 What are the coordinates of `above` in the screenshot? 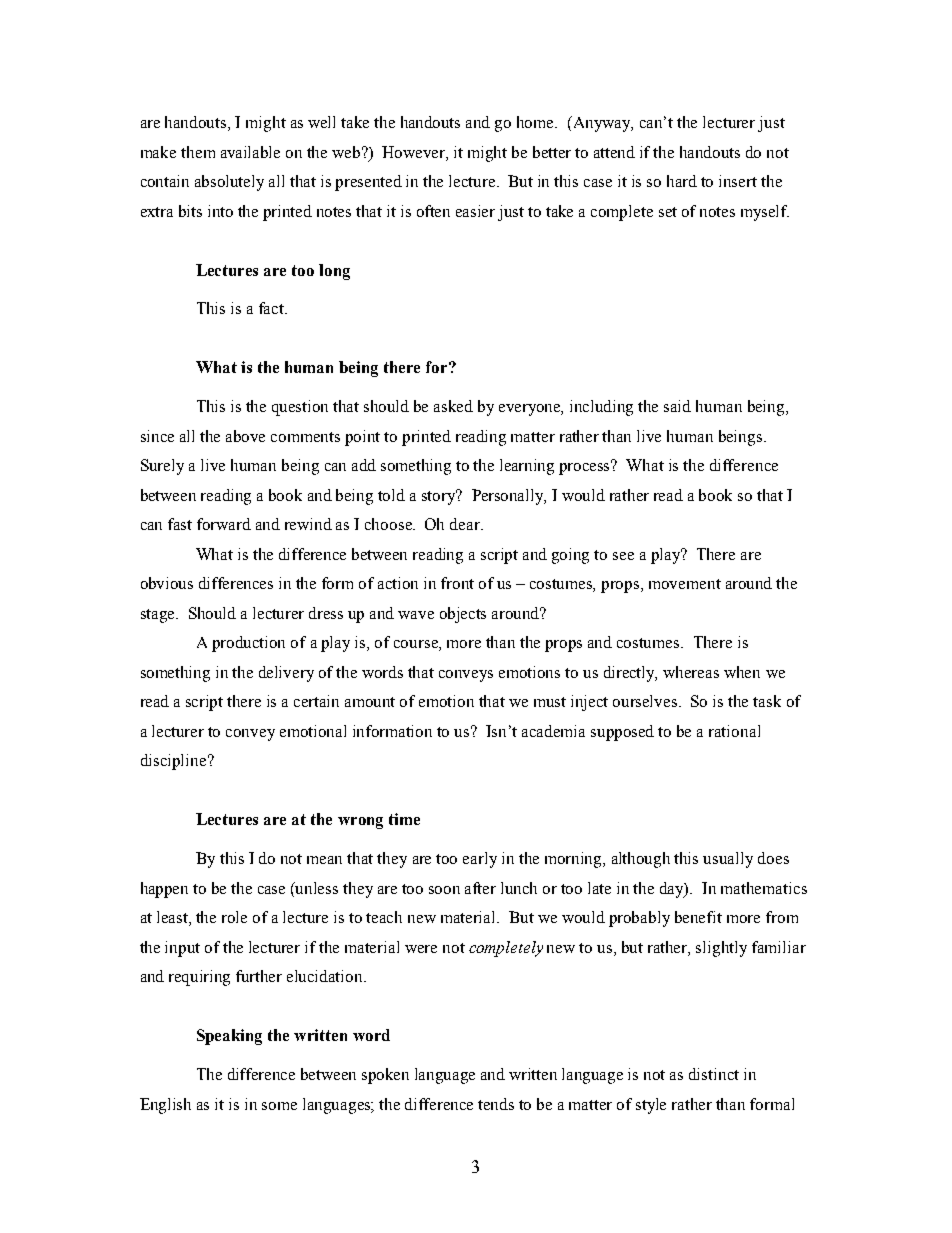 It's located at (245, 436).
